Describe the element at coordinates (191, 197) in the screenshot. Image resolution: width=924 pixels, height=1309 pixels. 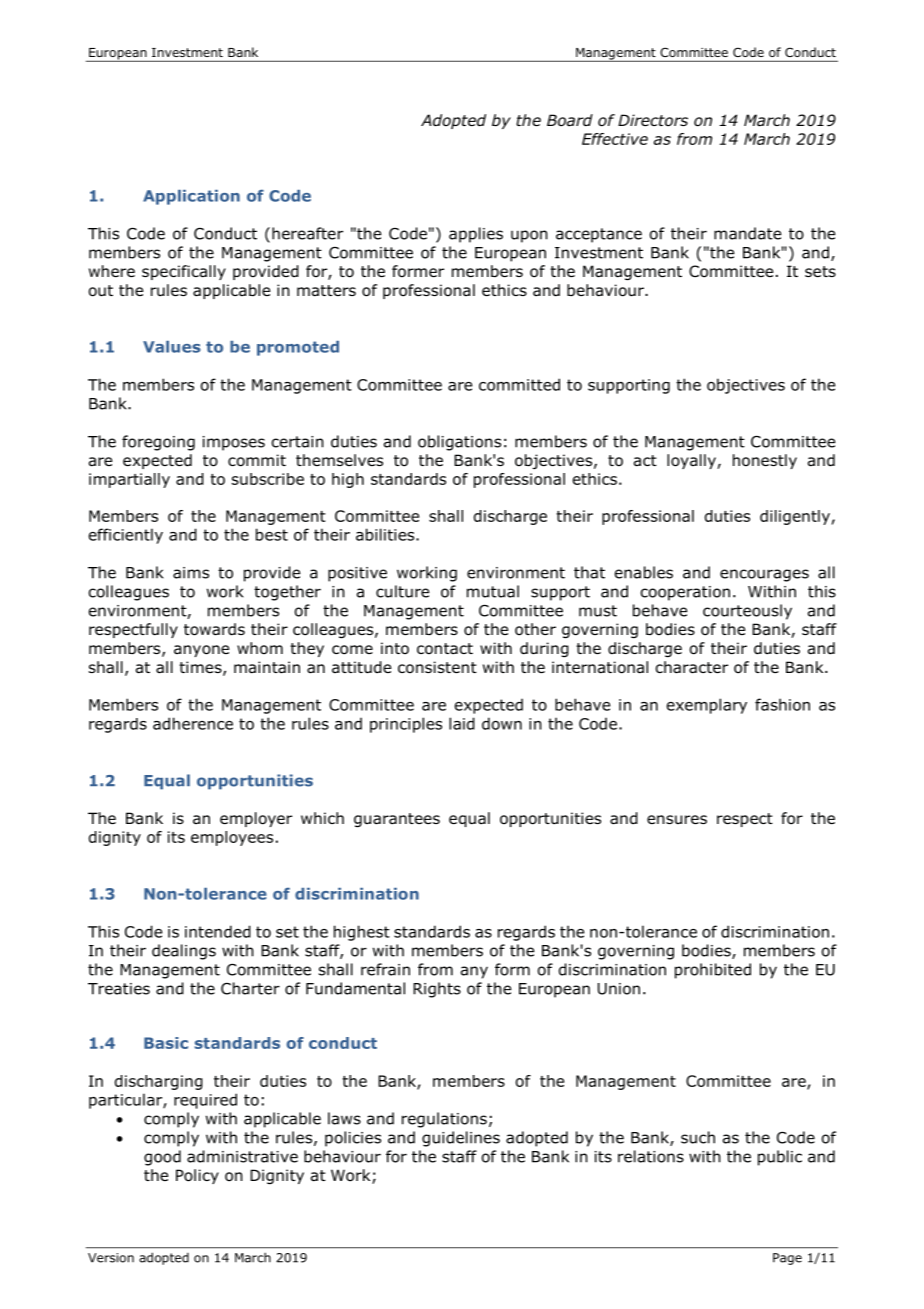
I see `Application` at that location.
